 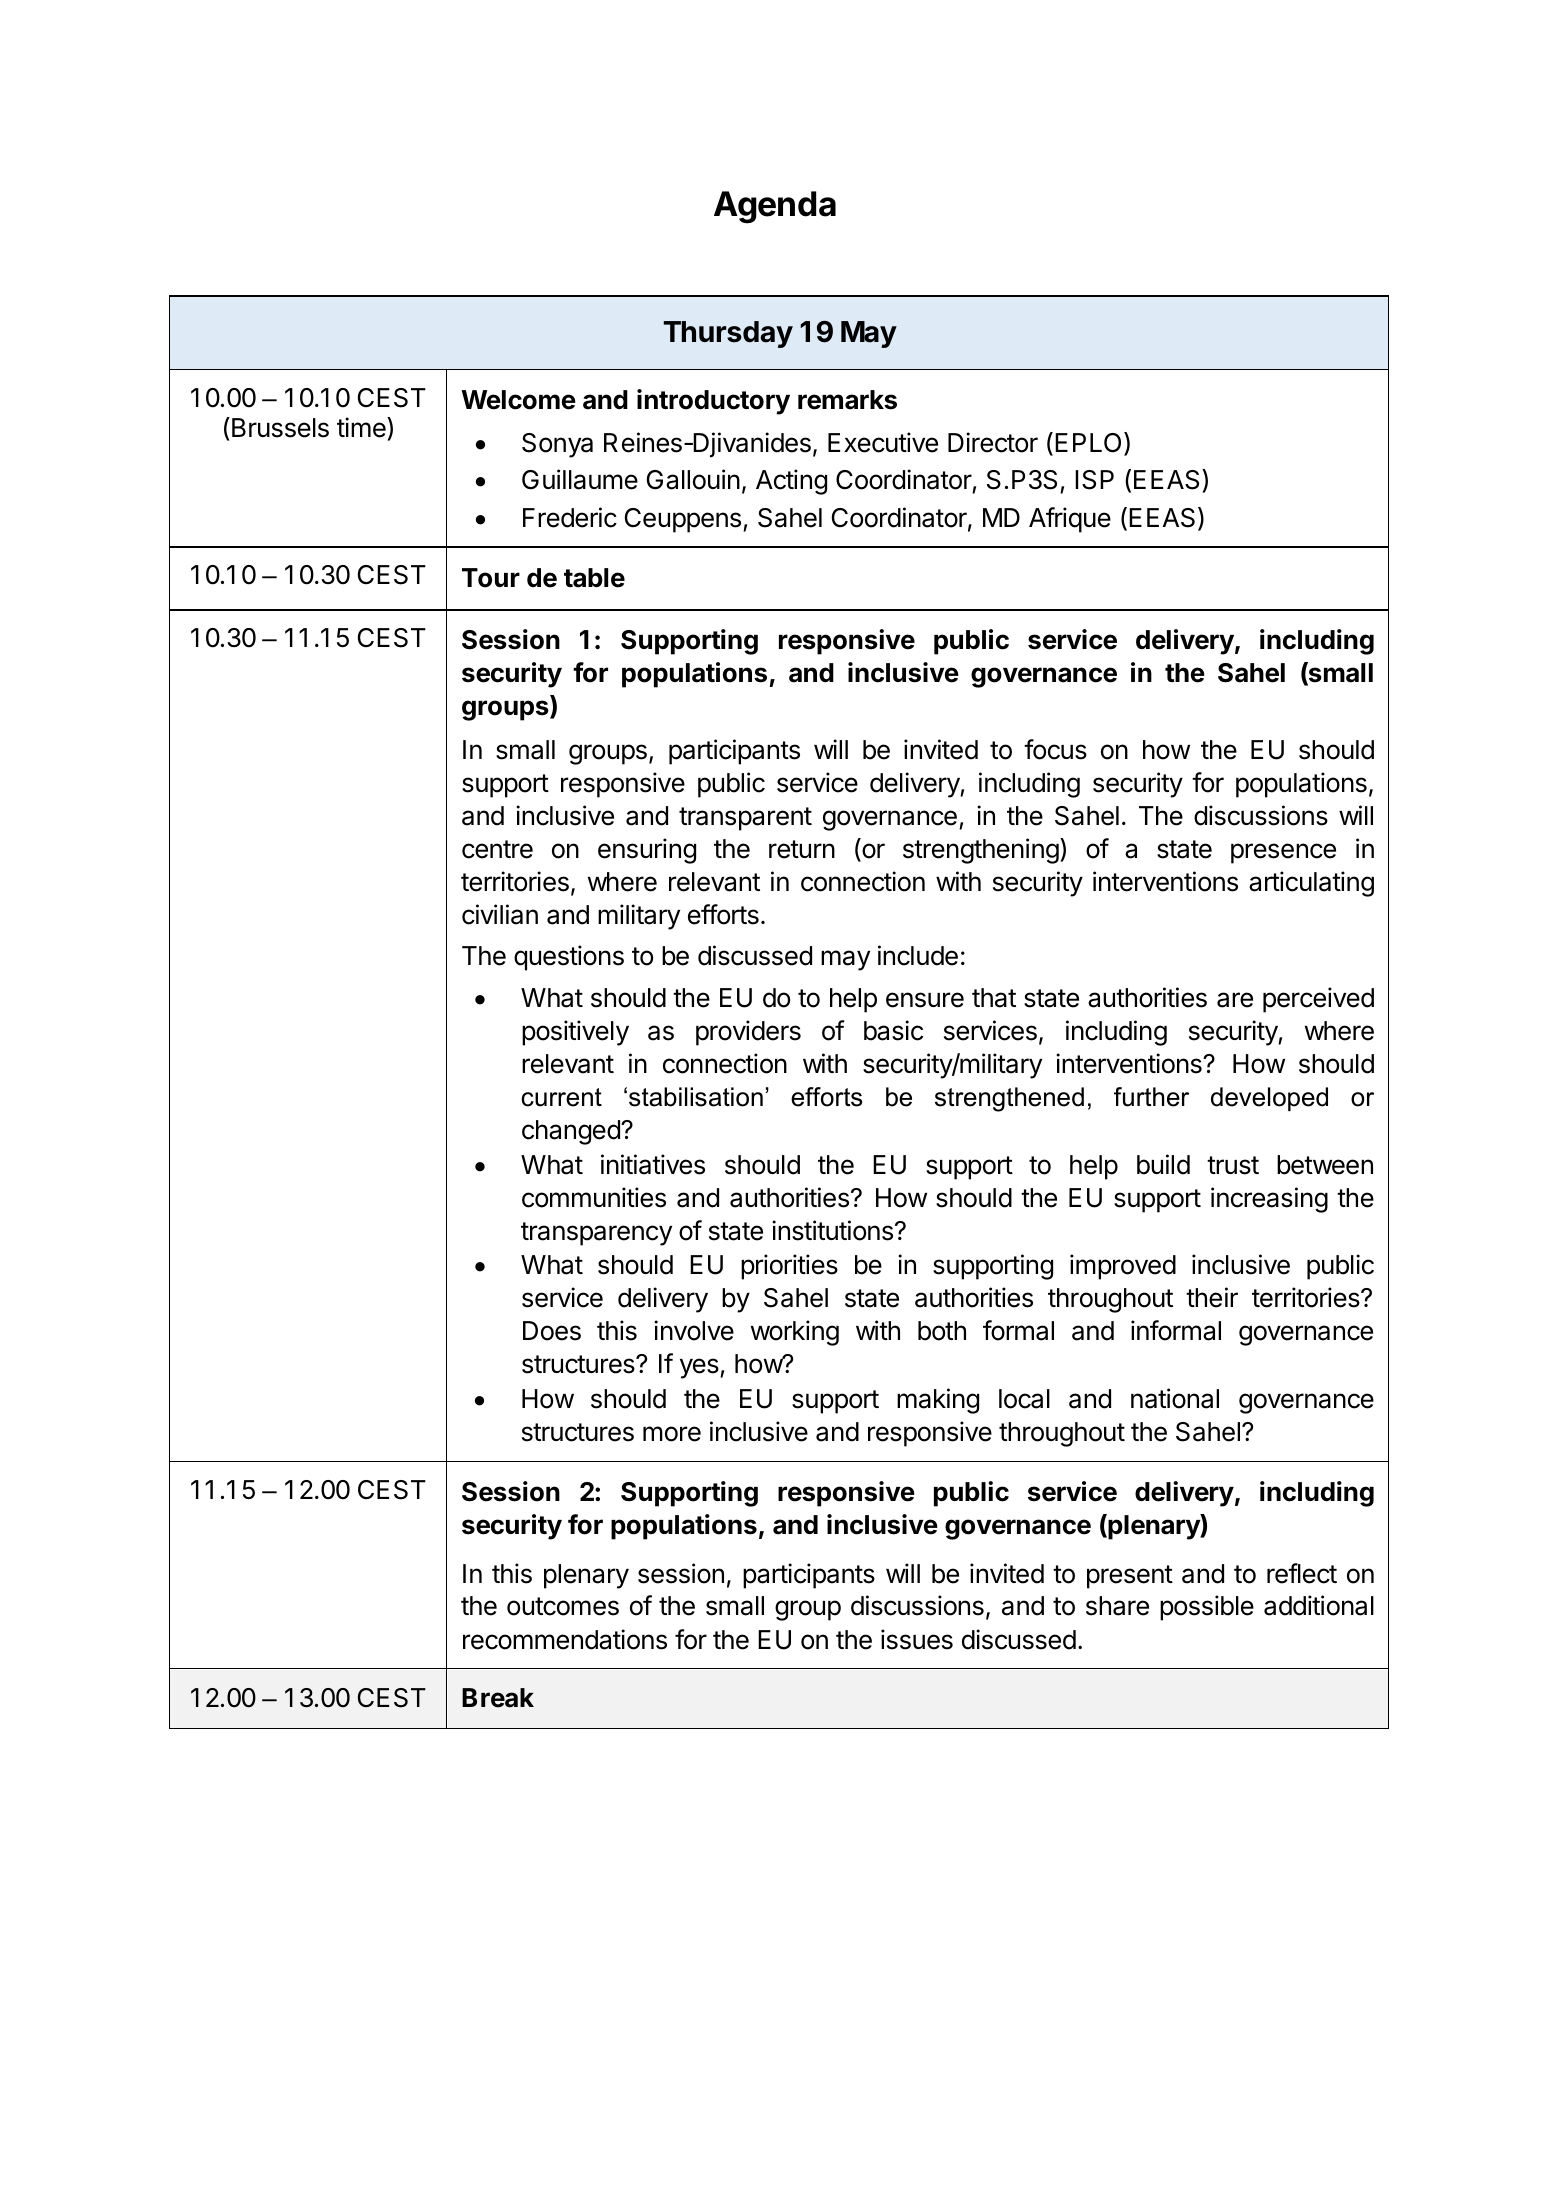 What do you see at coordinates (498, 1698) in the document?
I see `Break` at bounding box center [498, 1698].
